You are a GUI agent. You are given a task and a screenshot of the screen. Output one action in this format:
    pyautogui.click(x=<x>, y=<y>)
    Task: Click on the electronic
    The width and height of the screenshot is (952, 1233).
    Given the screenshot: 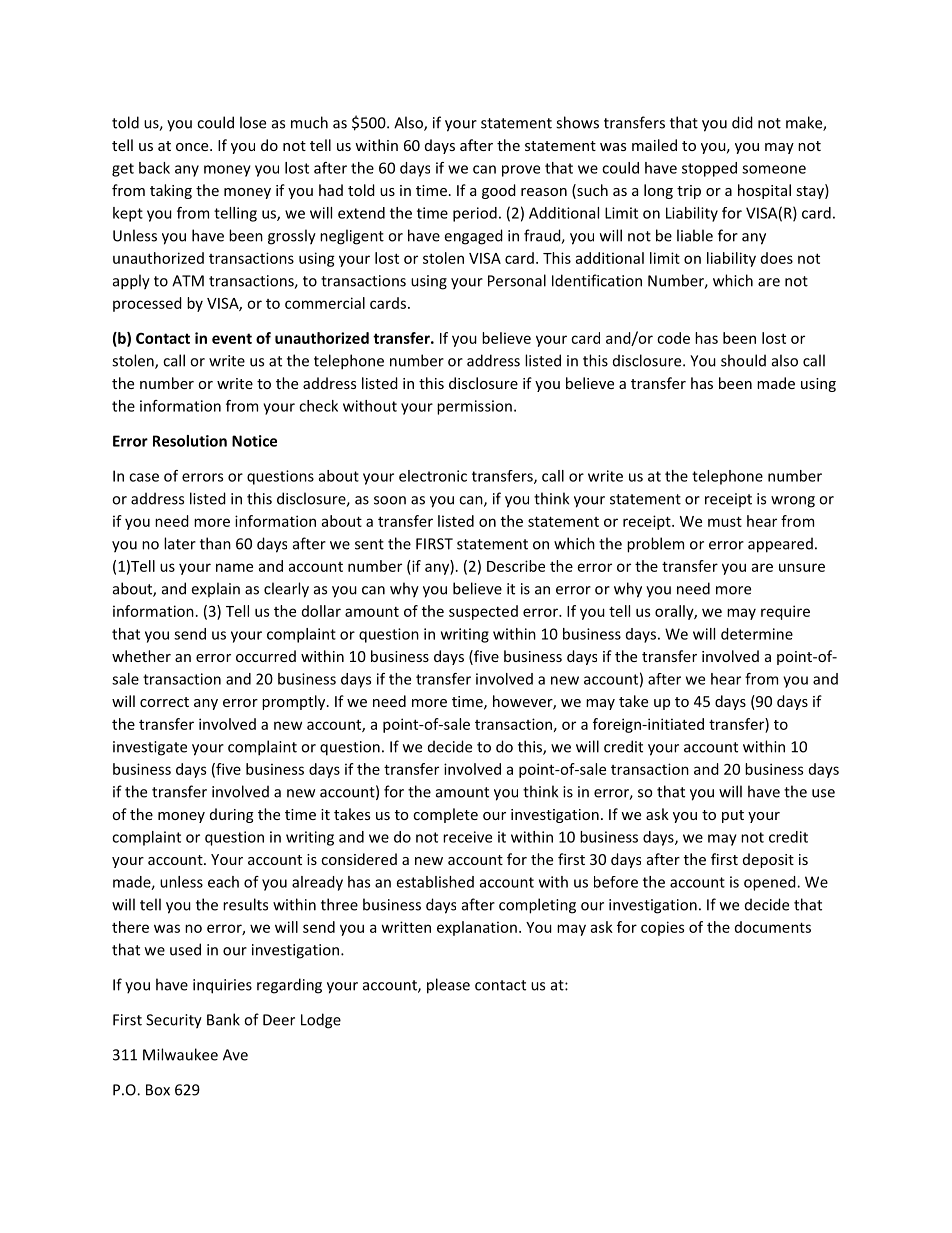 What is the action you would take?
    pyautogui.click(x=433, y=476)
